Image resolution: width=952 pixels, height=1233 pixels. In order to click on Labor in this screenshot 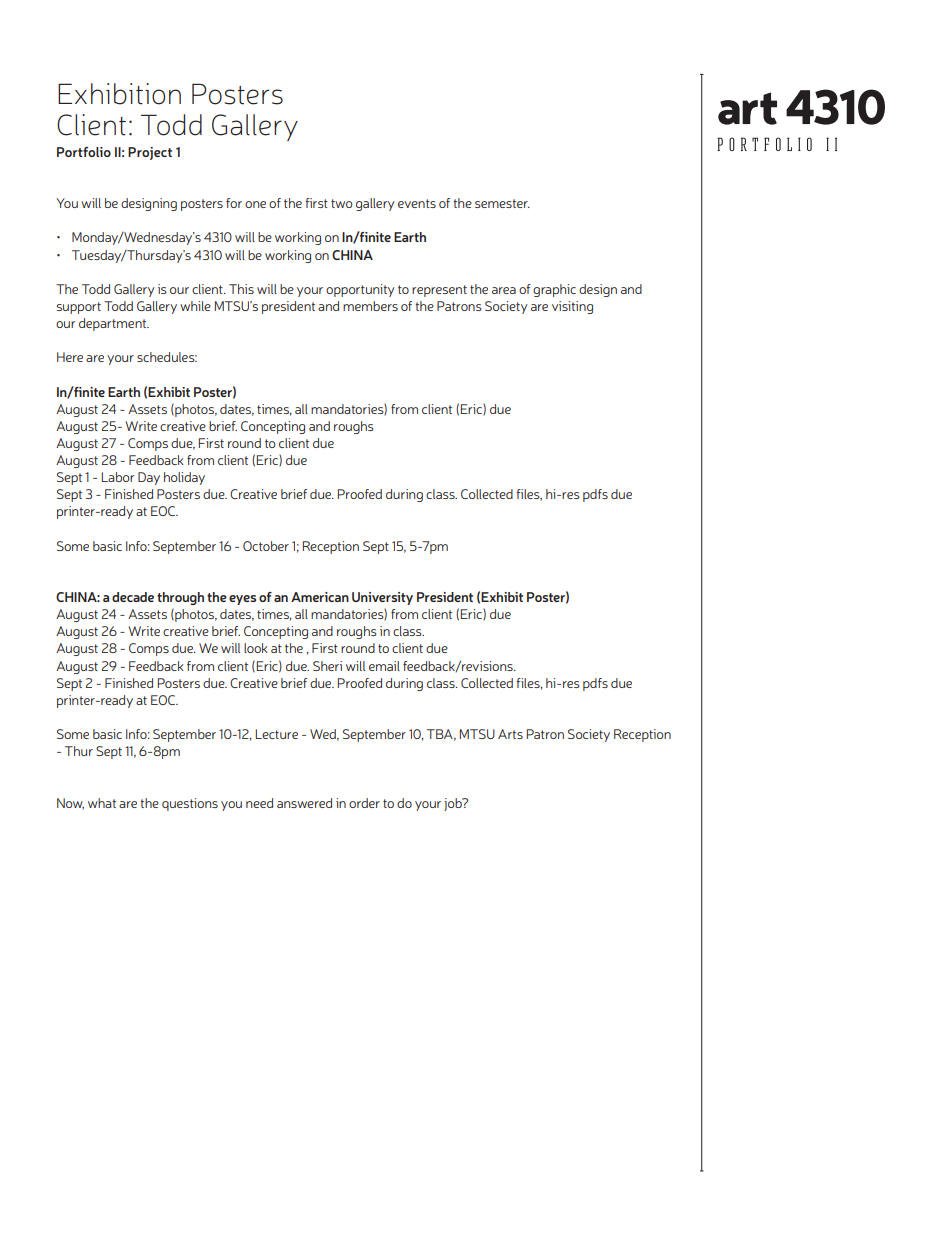, I will do `click(118, 477)`.
